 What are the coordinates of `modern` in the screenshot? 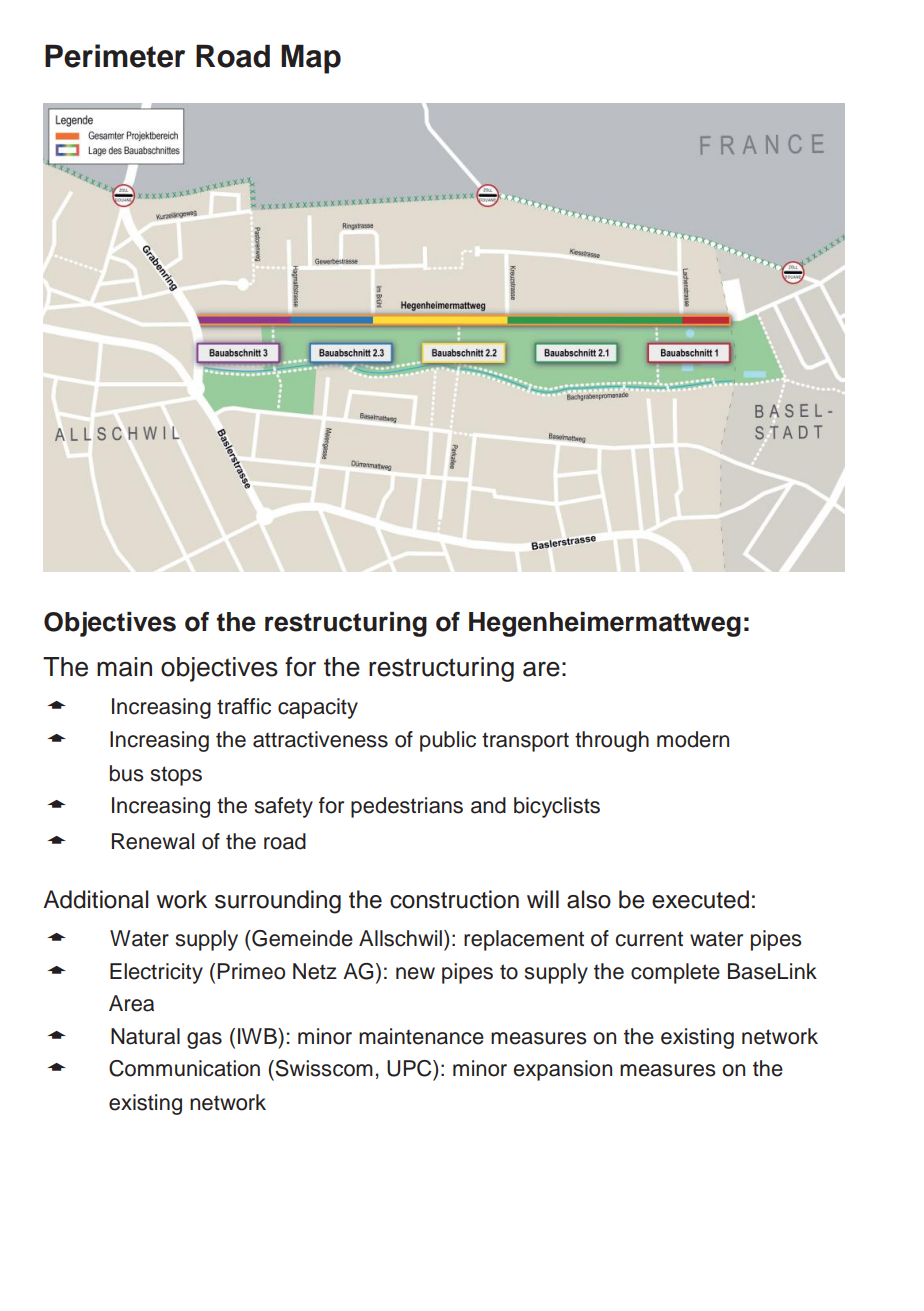 It's located at (693, 739).
